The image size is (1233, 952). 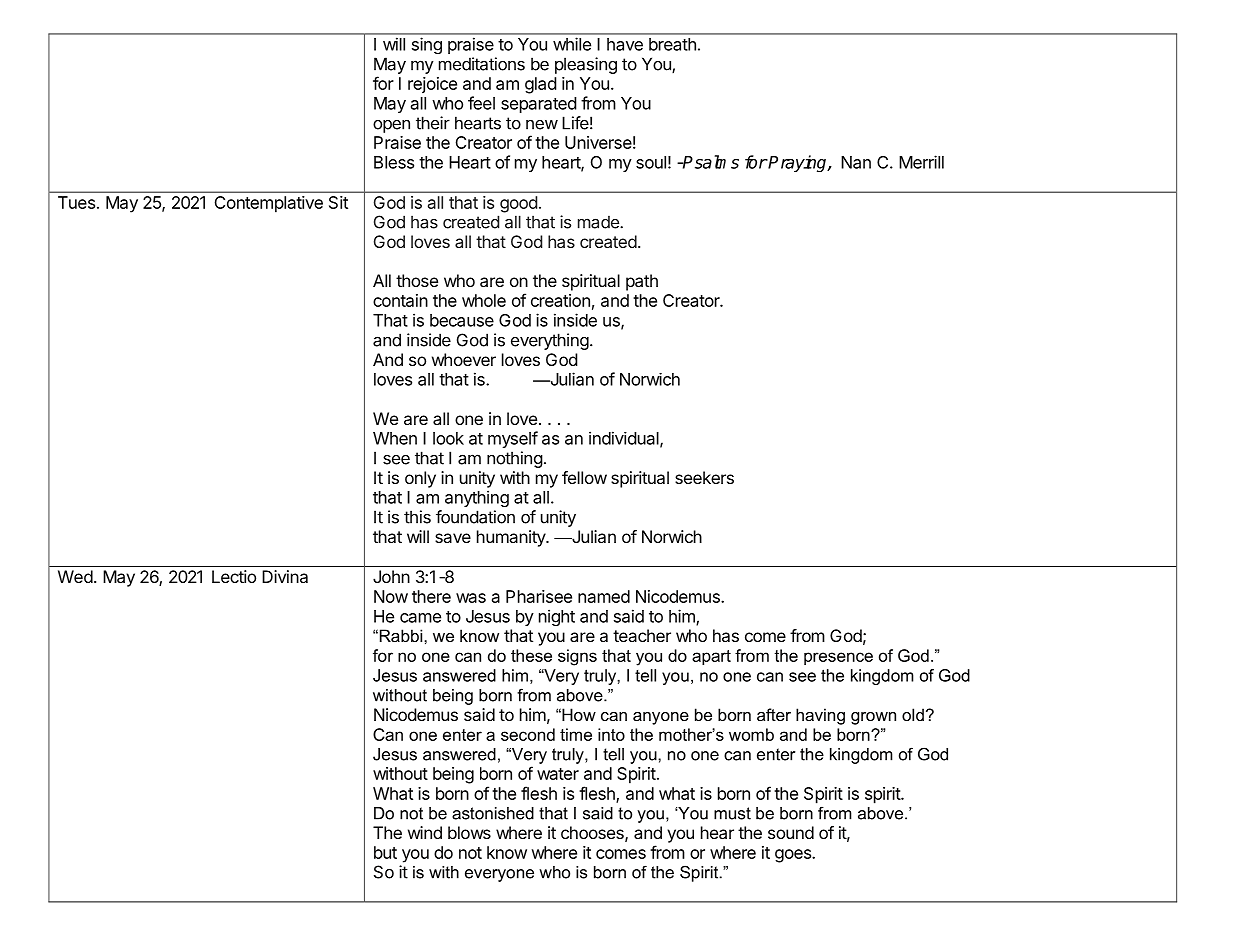 What do you see at coordinates (482, 64) in the page?
I see `meditations` at bounding box center [482, 64].
